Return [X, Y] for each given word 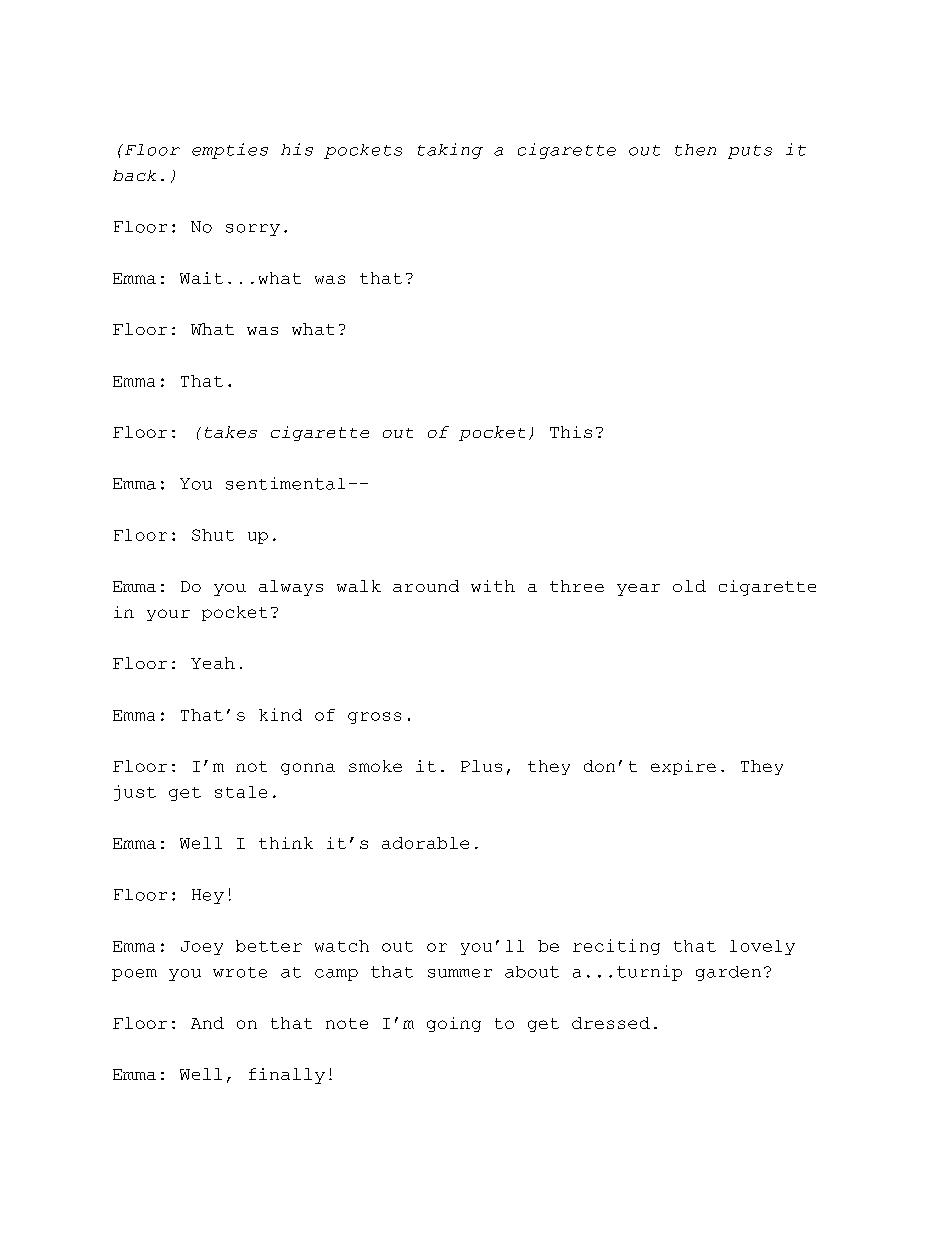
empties [230, 151]
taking [450, 151]
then [695, 150]
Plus [481, 766]
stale [241, 792]
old [689, 586]
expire [683, 767]
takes [231, 432]
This [571, 432]
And [207, 1023]
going [454, 1024]
